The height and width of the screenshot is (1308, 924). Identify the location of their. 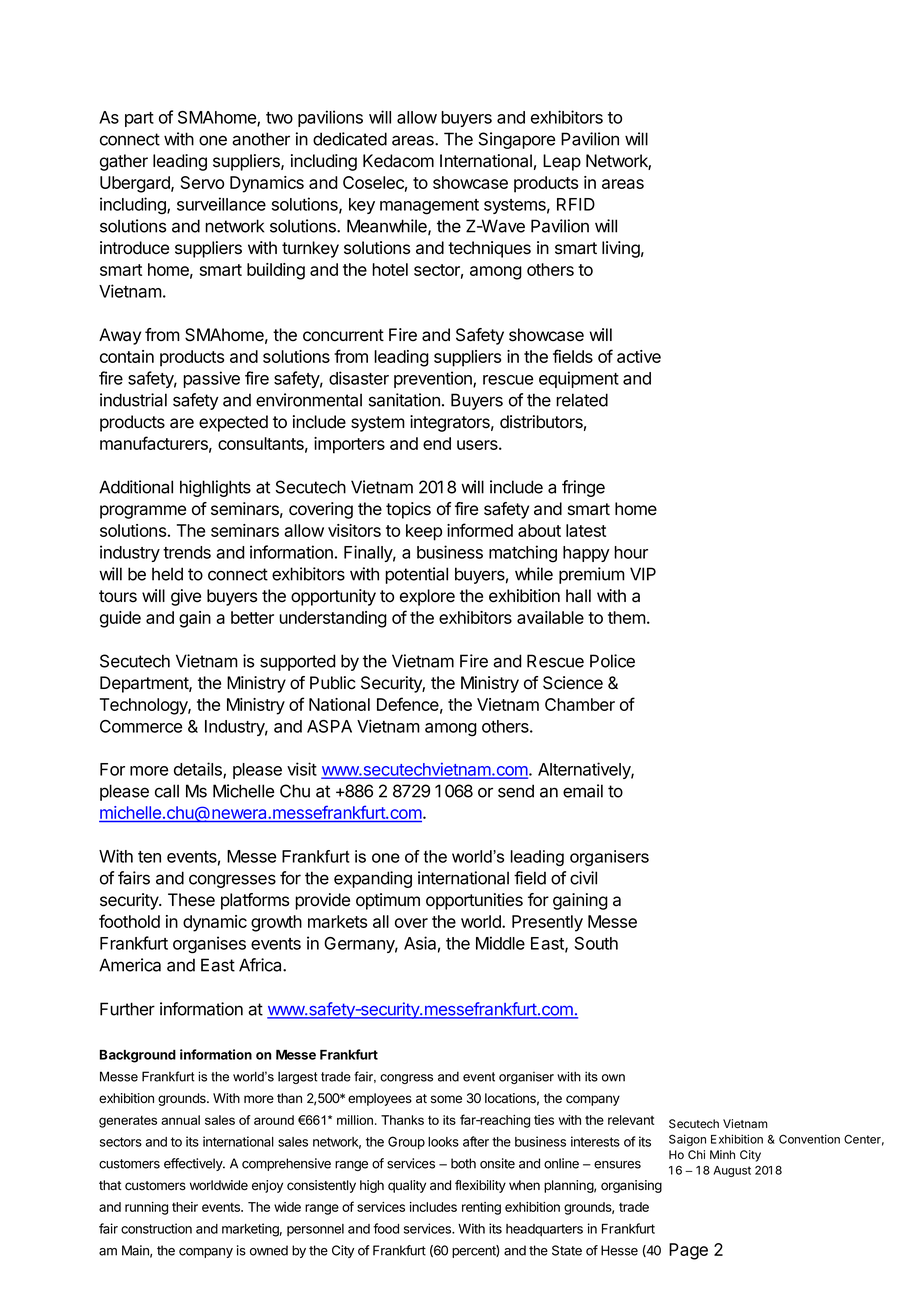
(185, 1207).
